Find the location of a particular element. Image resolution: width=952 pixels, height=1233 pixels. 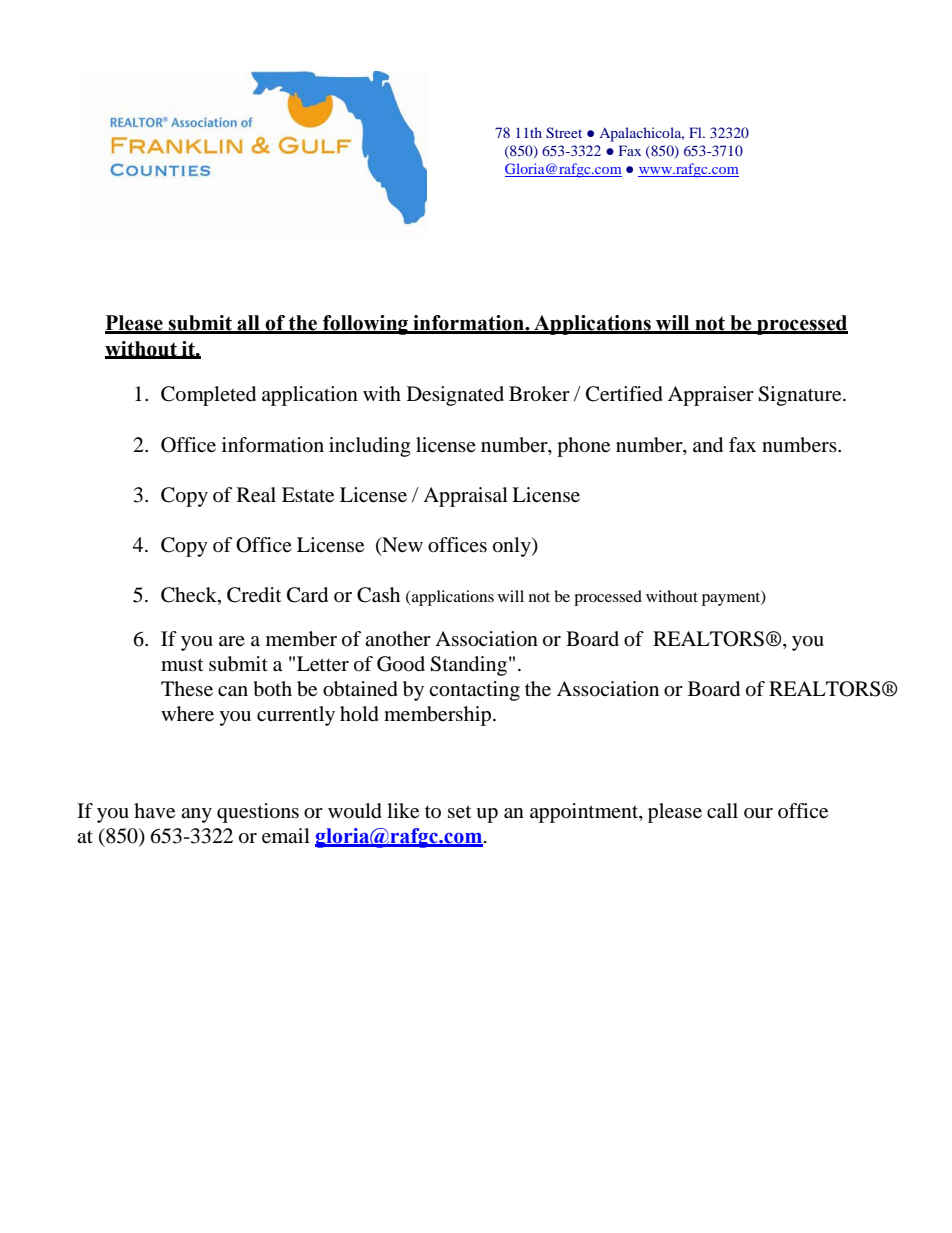

Street is located at coordinates (564, 132).
